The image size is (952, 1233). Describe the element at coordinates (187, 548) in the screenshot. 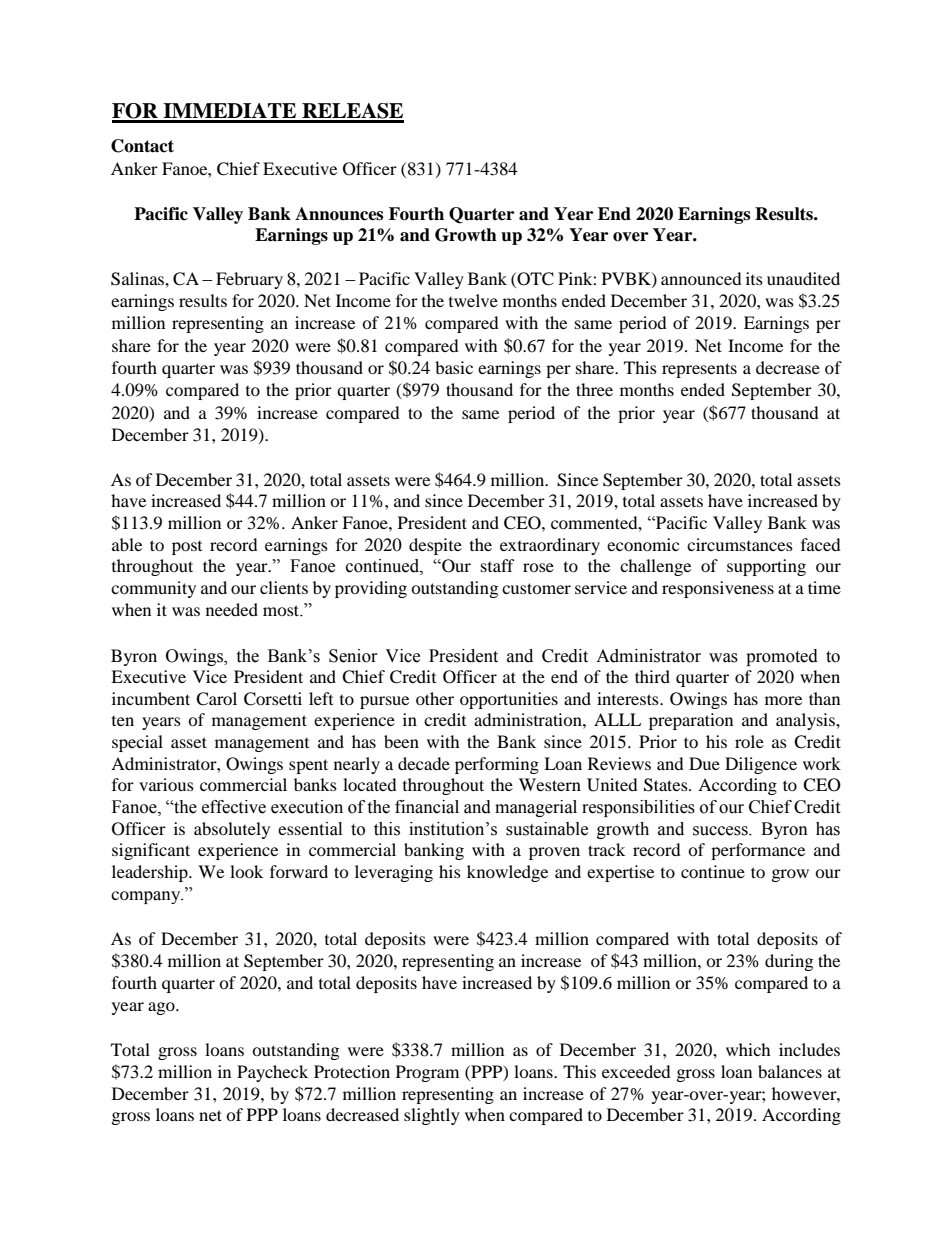

I see `post` at that location.
